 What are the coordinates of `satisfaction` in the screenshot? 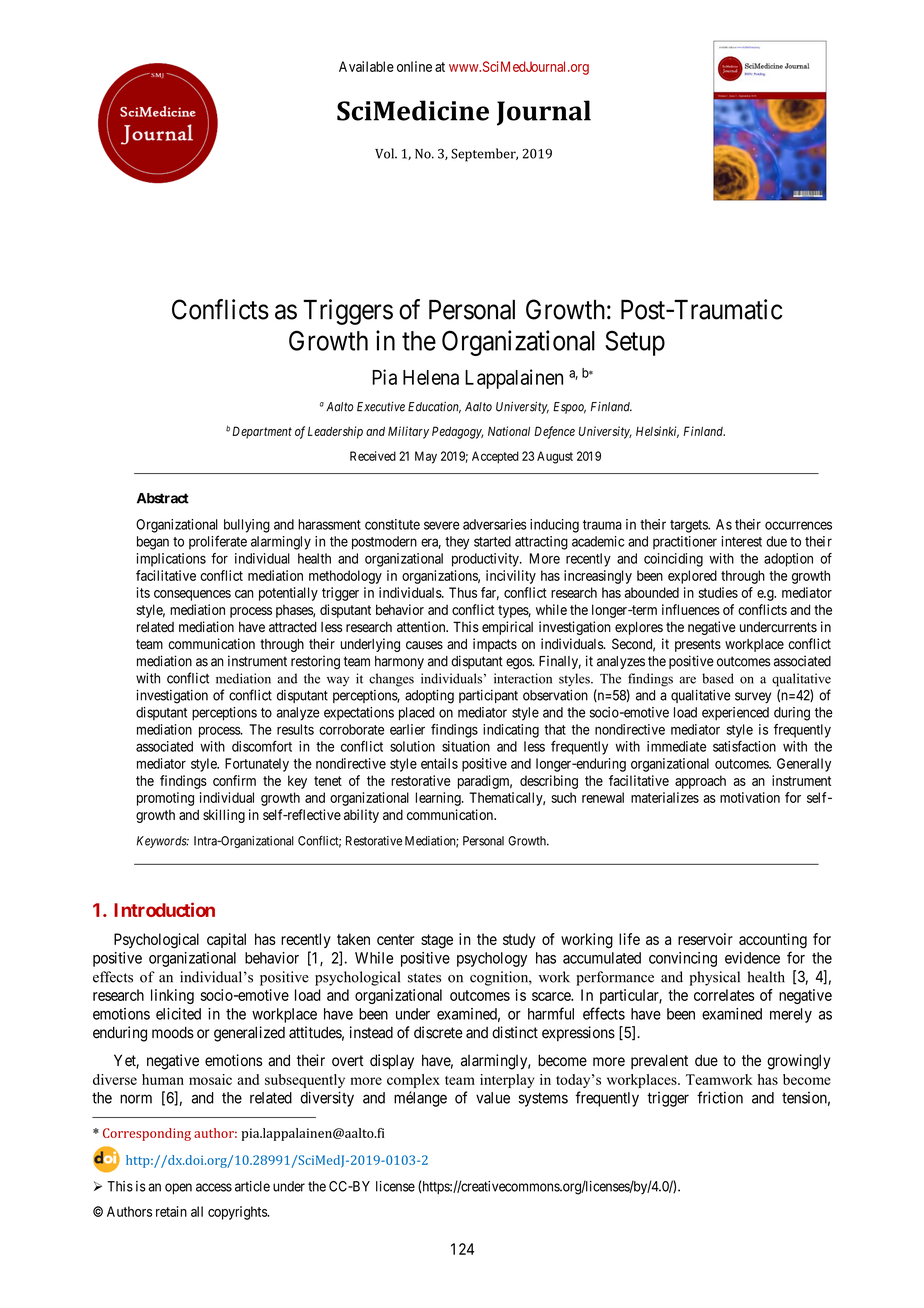 It's located at (744, 746).
